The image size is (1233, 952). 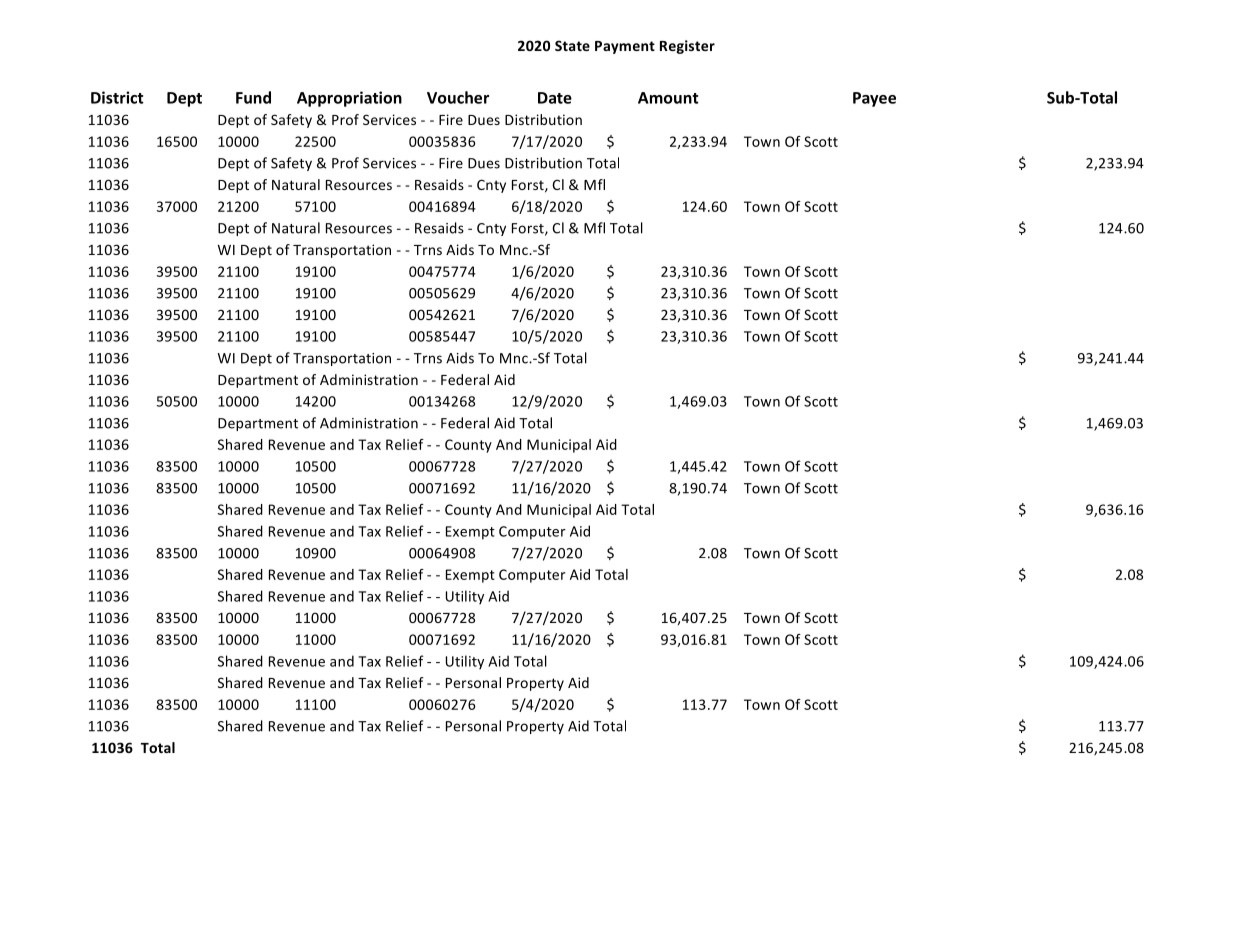 What do you see at coordinates (625, 47) in the image?
I see `Payment` at bounding box center [625, 47].
